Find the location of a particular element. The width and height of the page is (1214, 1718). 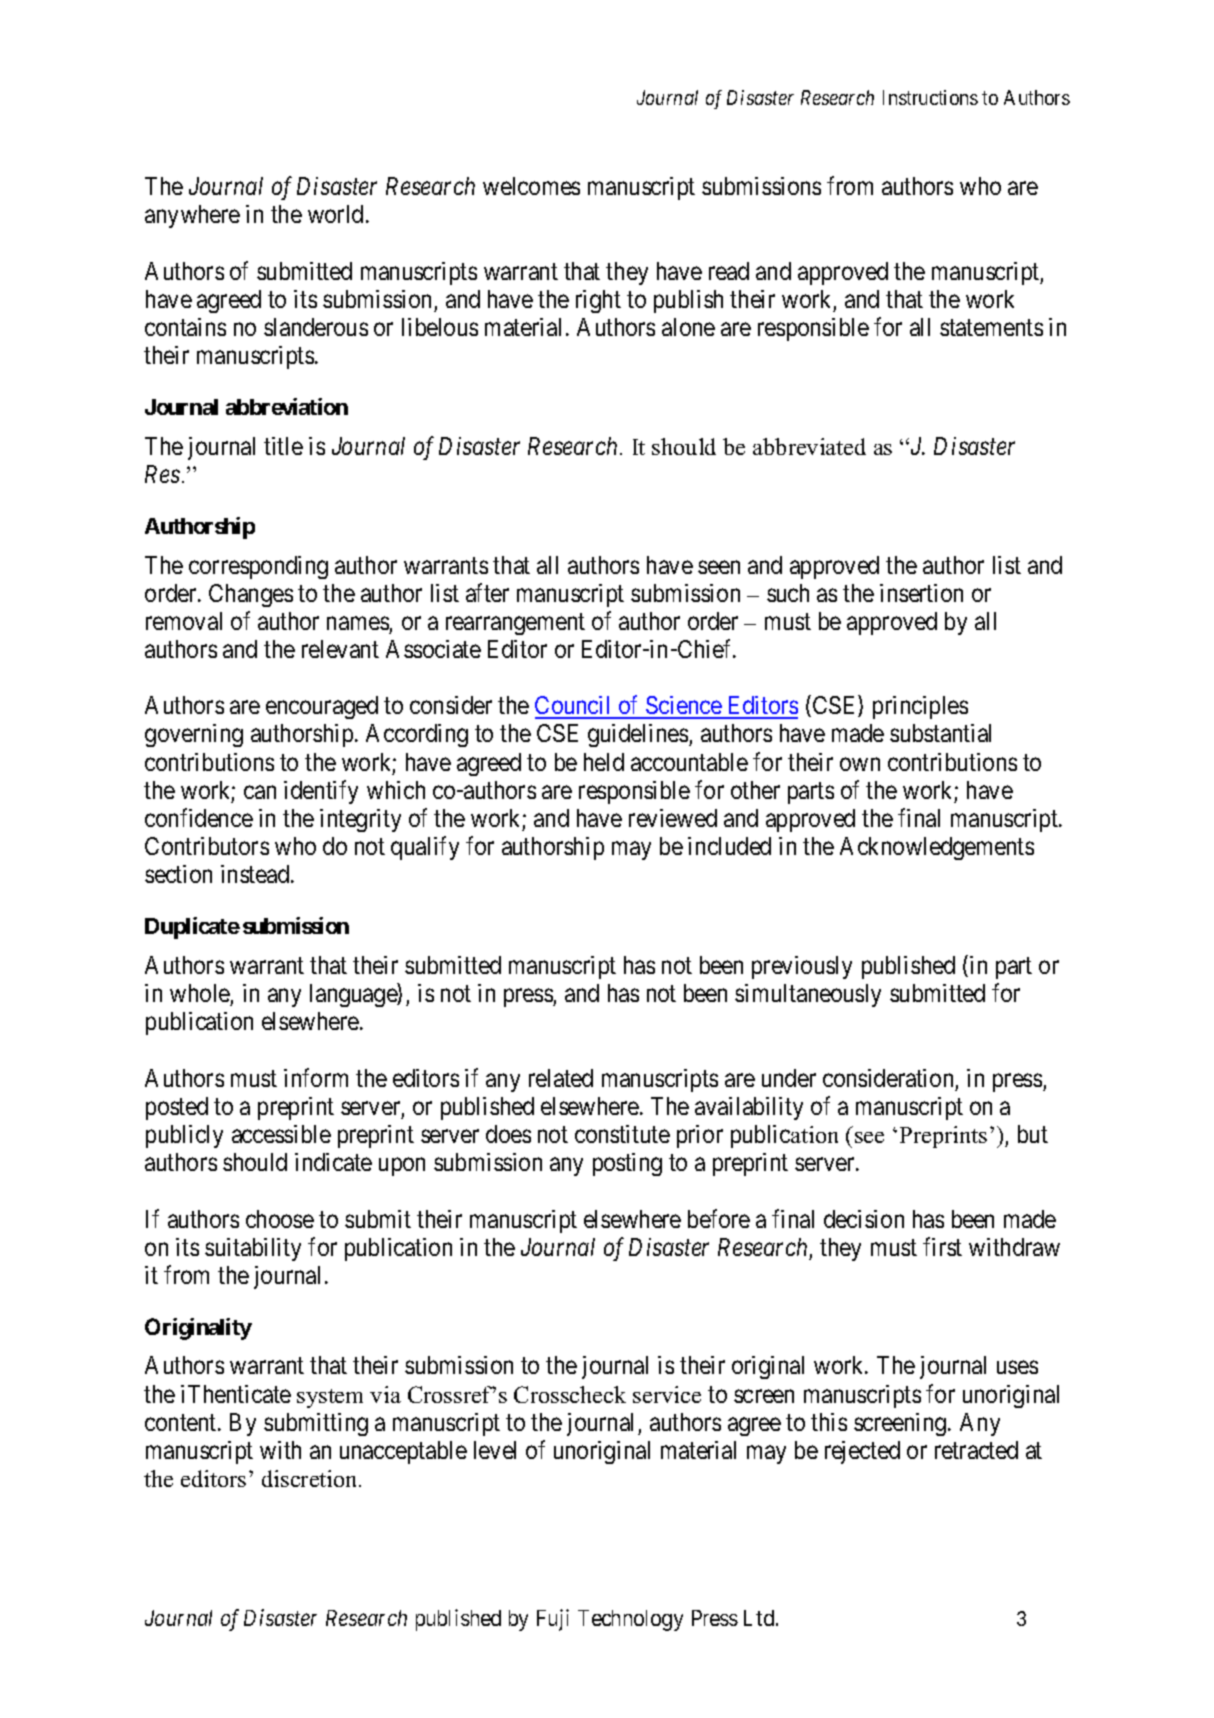

world is located at coordinates (335, 214).
